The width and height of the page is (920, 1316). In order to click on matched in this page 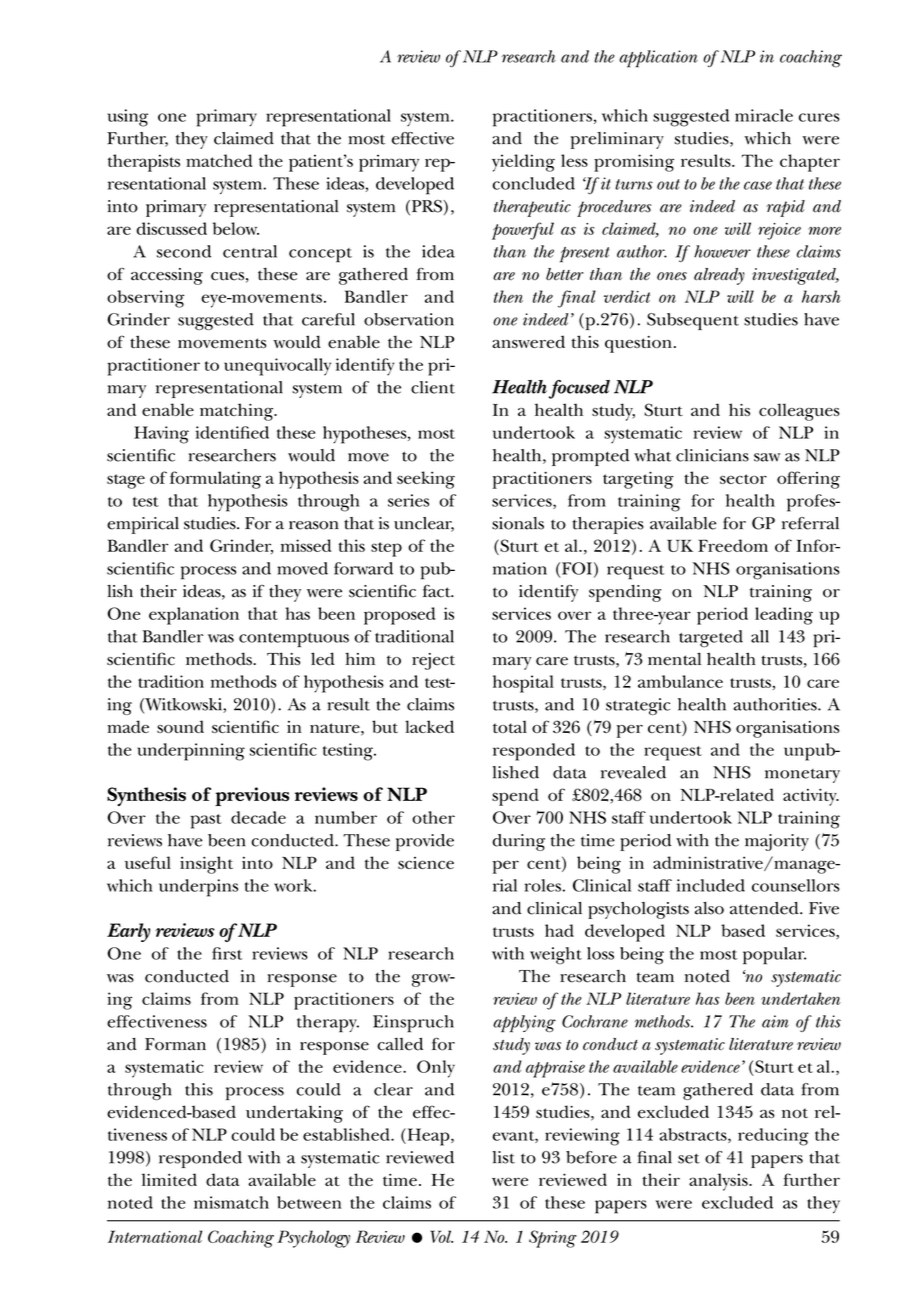, I will do `click(219, 160)`.
